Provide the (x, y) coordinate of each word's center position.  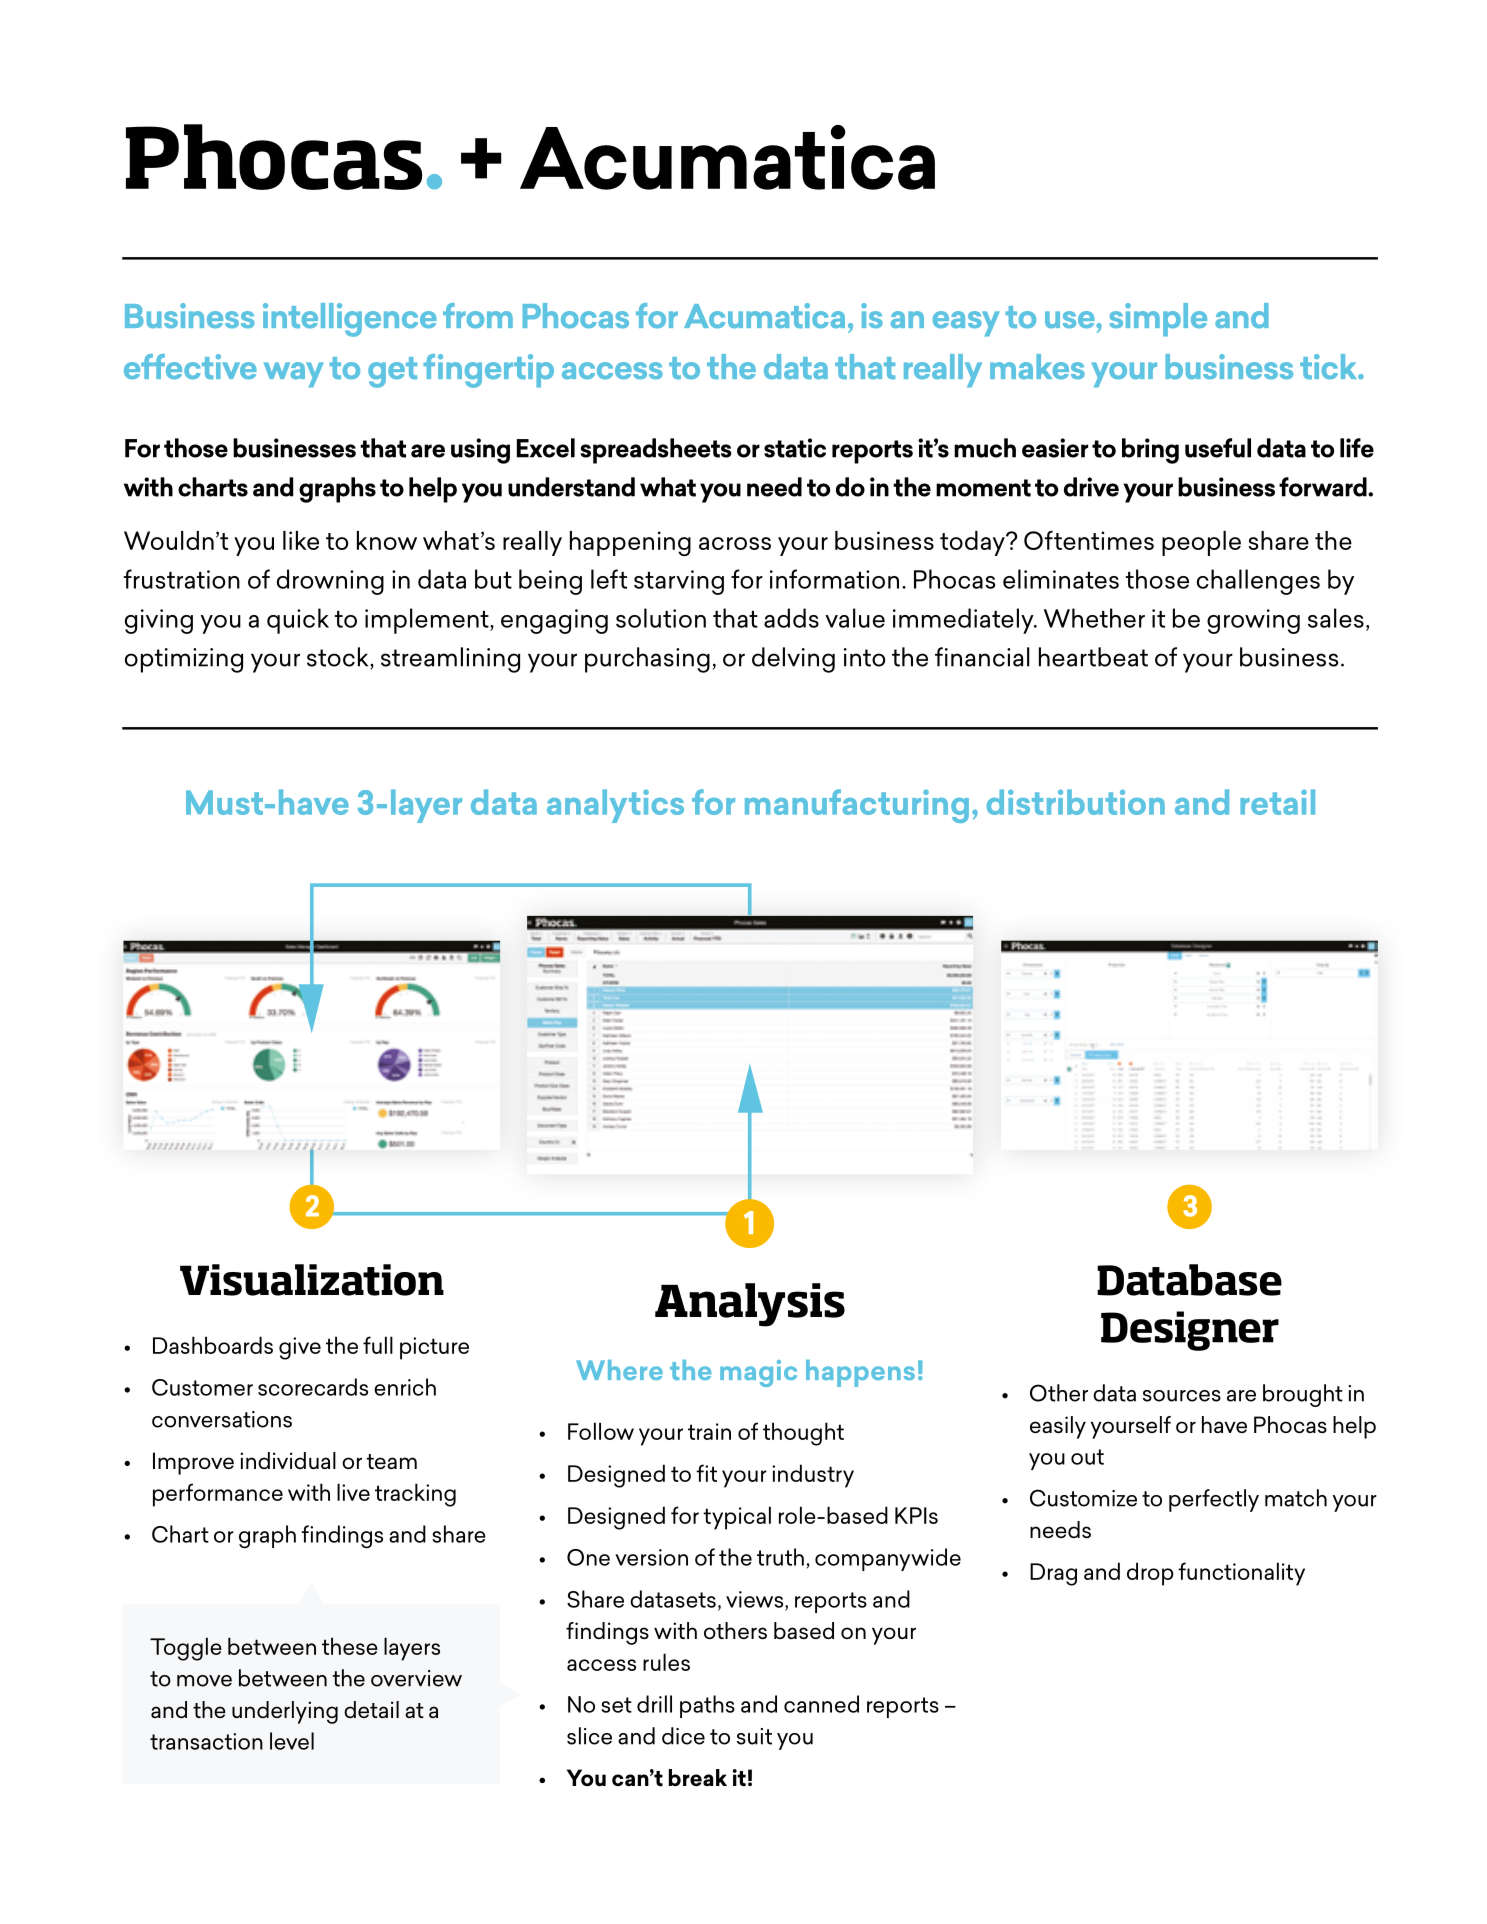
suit (754, 1736)
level (292, 1741)
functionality (1241, 1574)
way (294, 375)
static (795, 448)
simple (1158, 320)
